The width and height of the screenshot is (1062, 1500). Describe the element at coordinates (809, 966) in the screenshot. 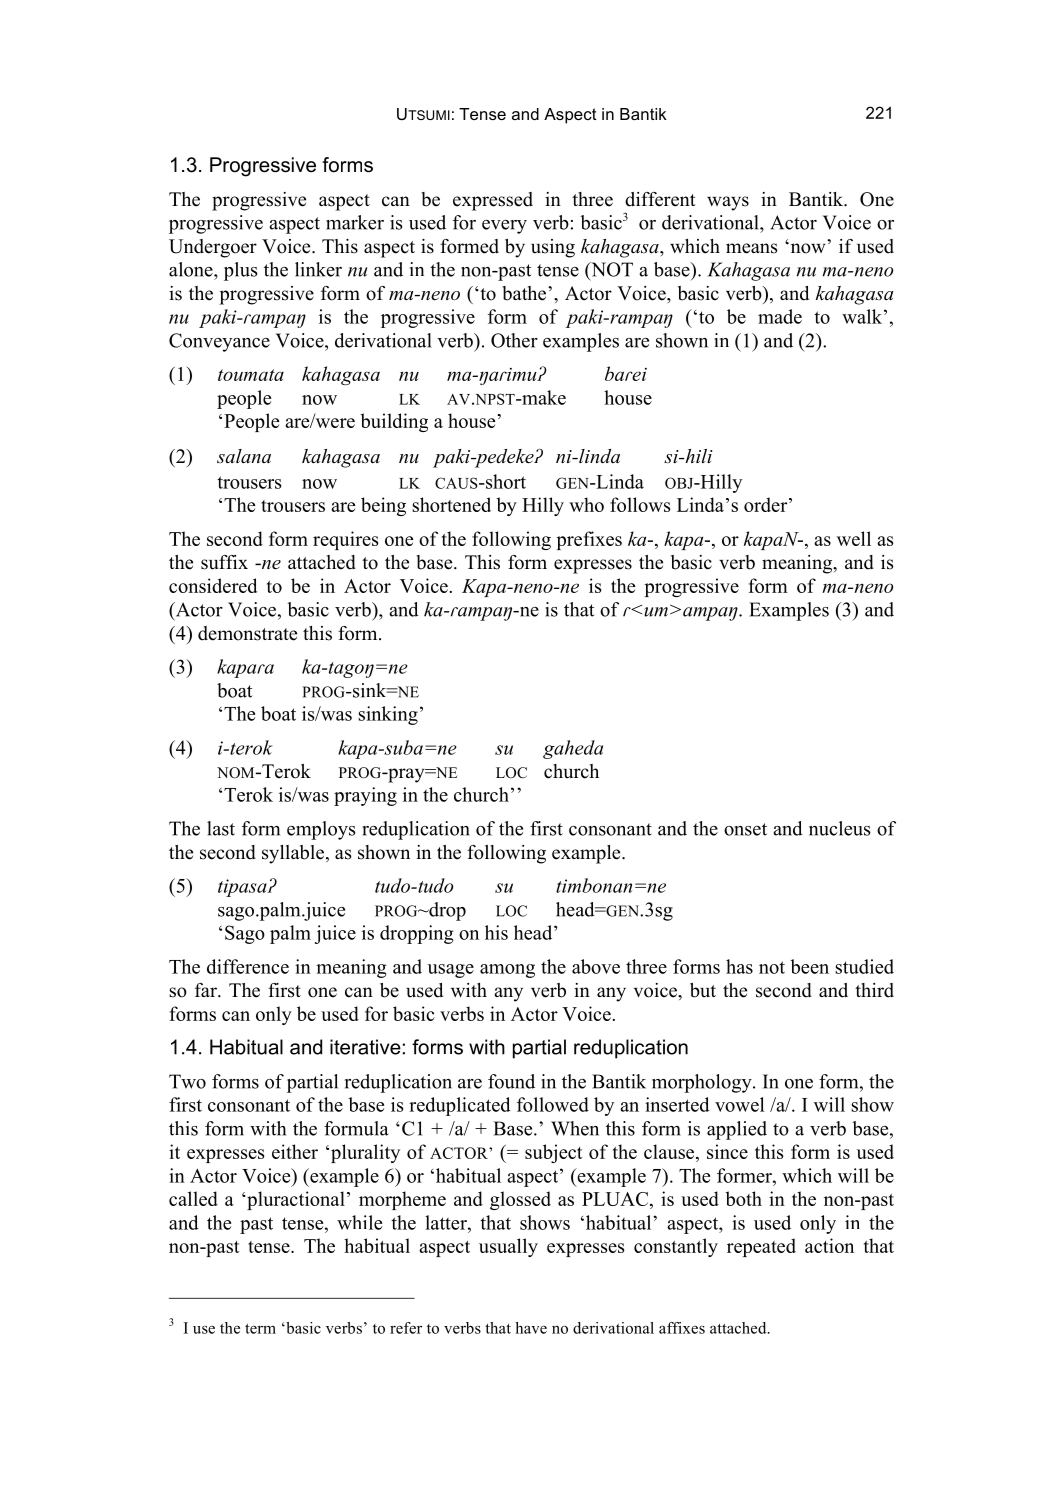

I see `been` at that location.
